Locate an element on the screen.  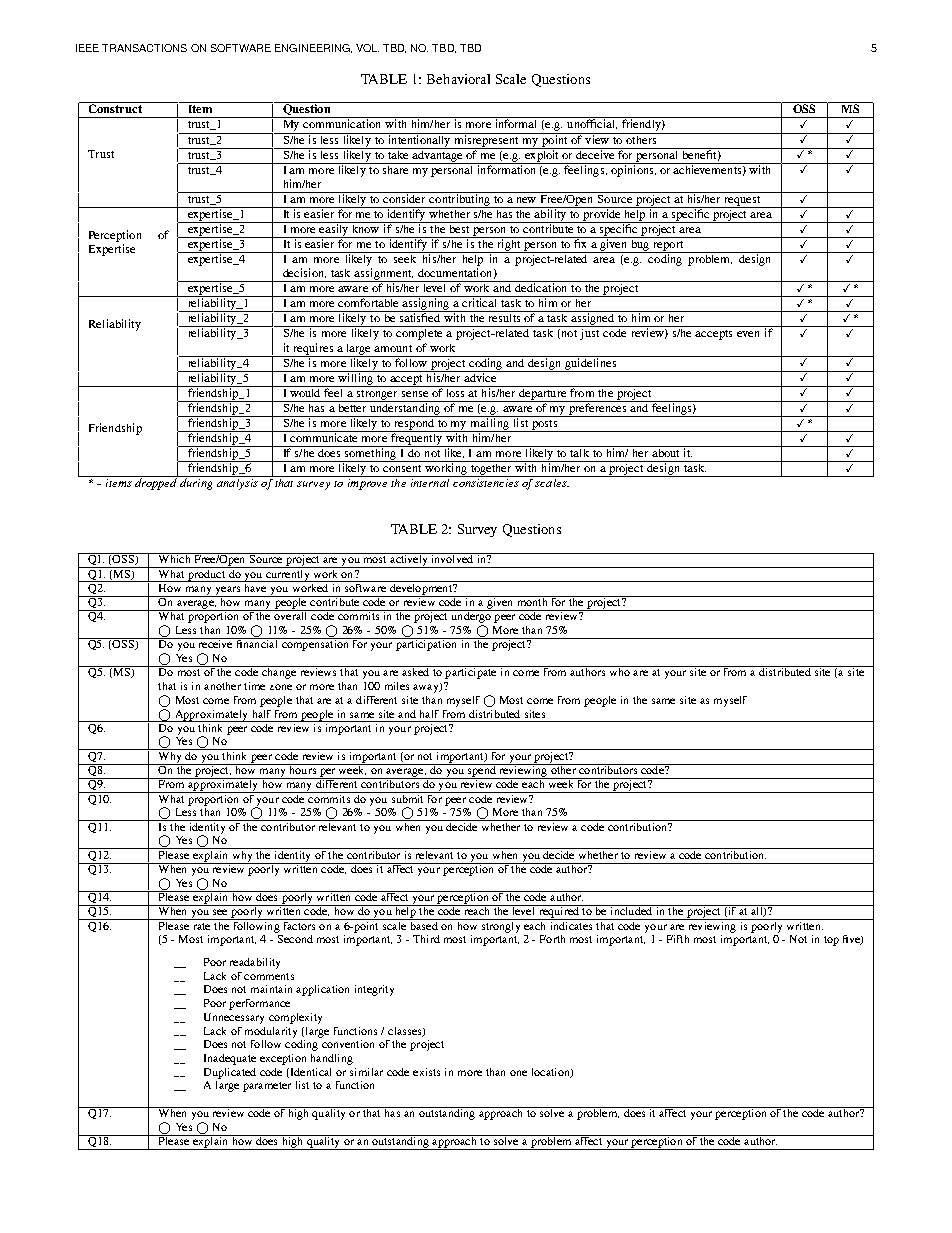
included is located at coordinates (631, 910).
